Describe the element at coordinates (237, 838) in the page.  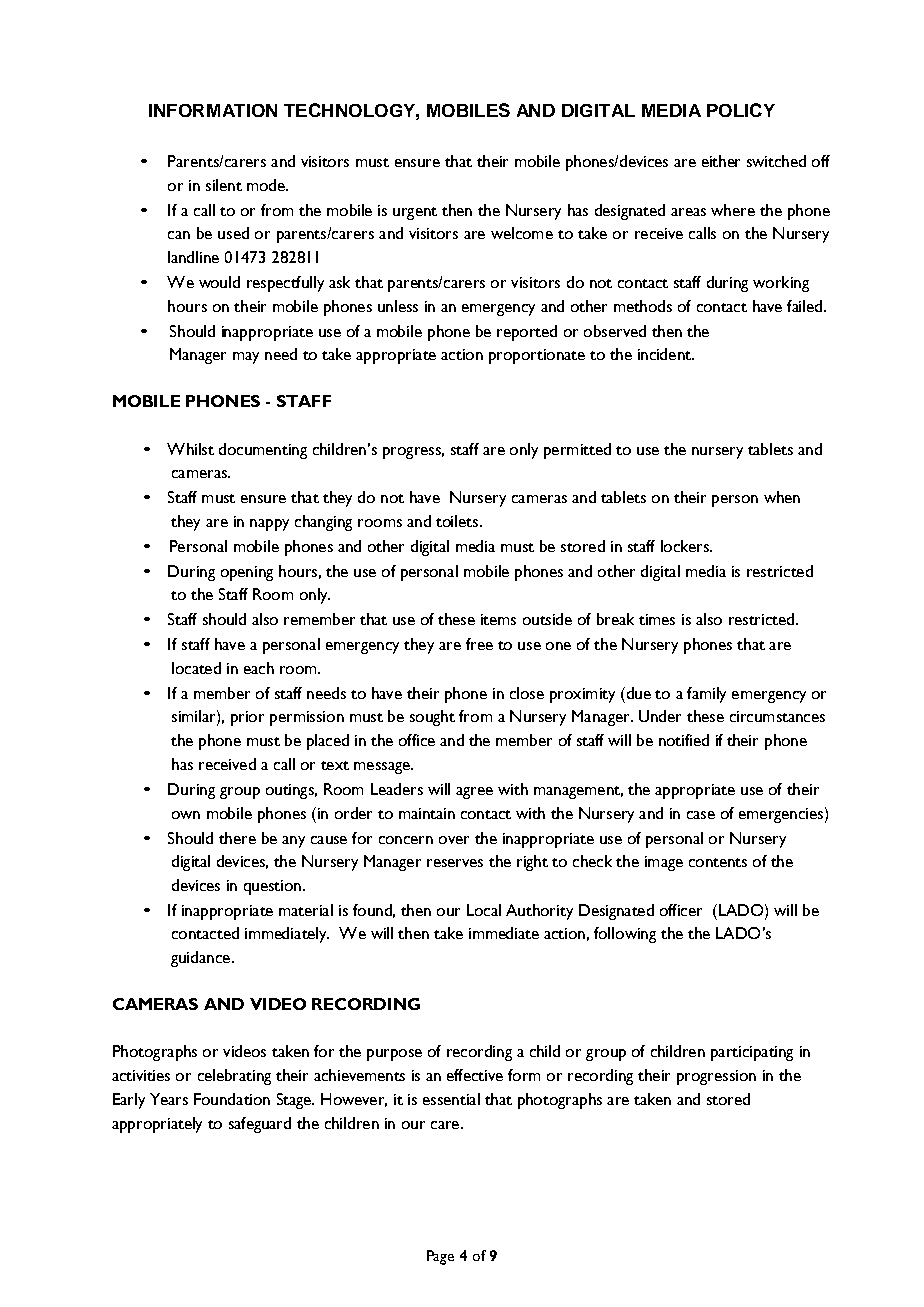
I see `there` at that location.
